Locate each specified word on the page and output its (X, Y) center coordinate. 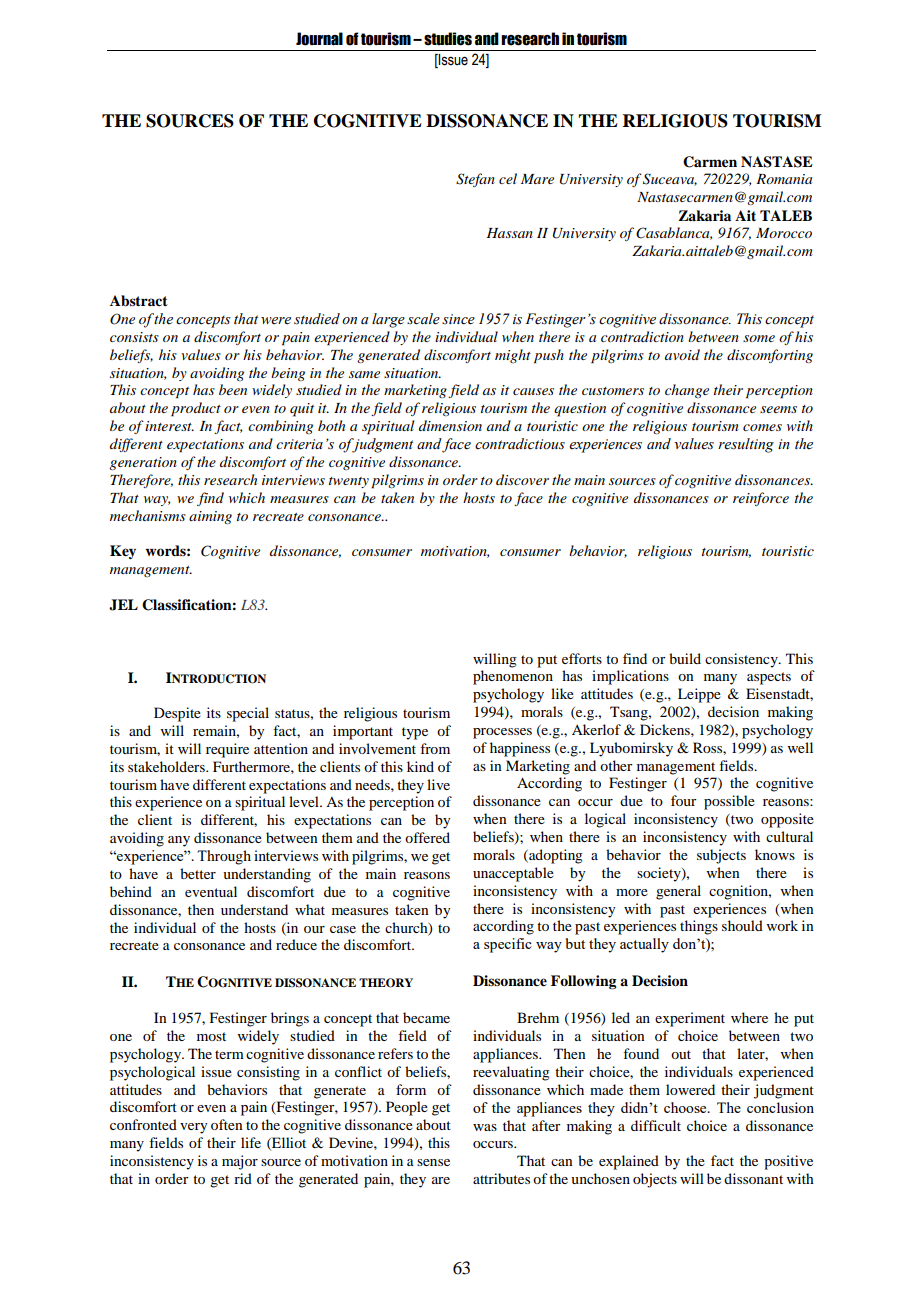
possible (729, 802)
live (438, 784)
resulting (746, 445)
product (196, 409)
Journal (319, 39)
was (485, 1127)
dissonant (753, 1178)
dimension (450, 425)
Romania (784, 179)
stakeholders (167, 766)
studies (448, 39)
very (193, 1128)
